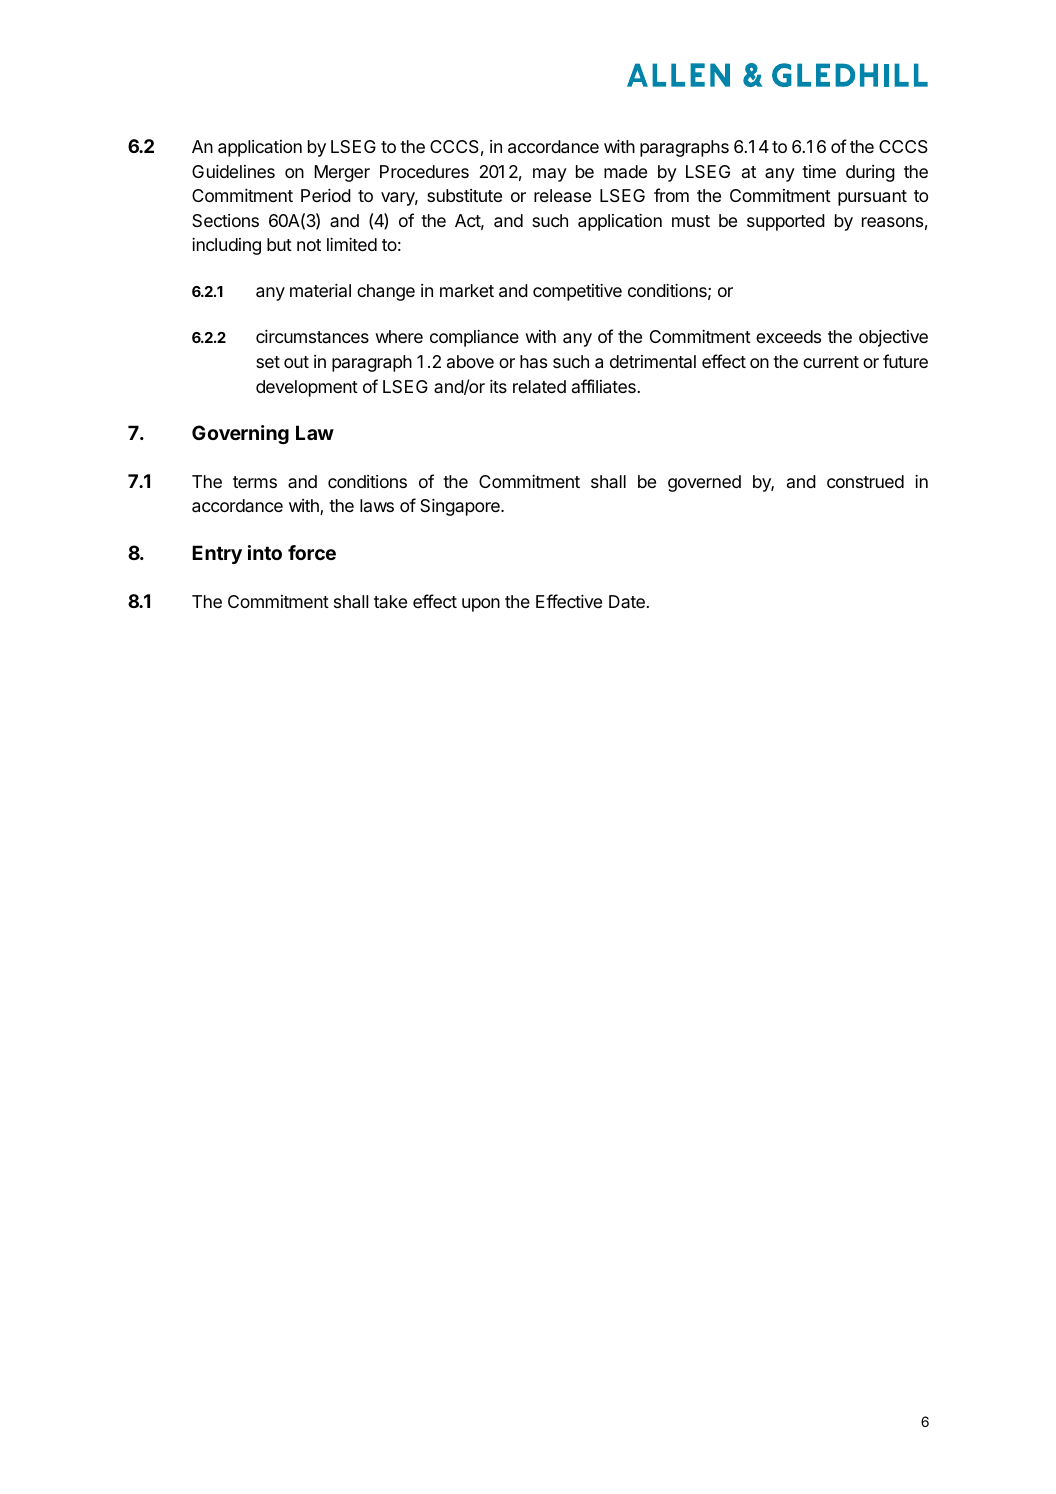  I want to click on current, so click(831, 362).
